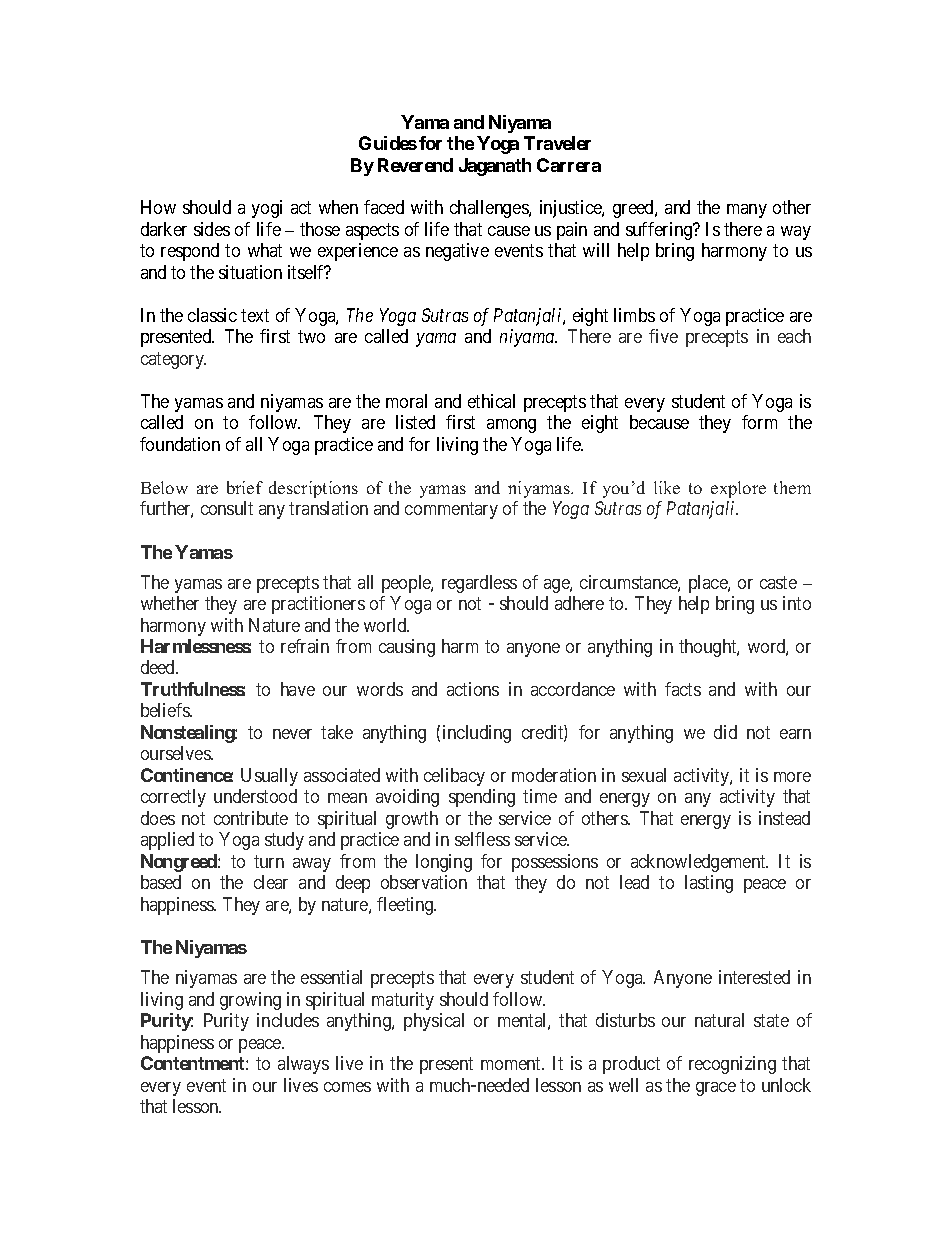 The height and width of the screenshot is (1233, 952). I want to click on whether, so click(170, 603).
